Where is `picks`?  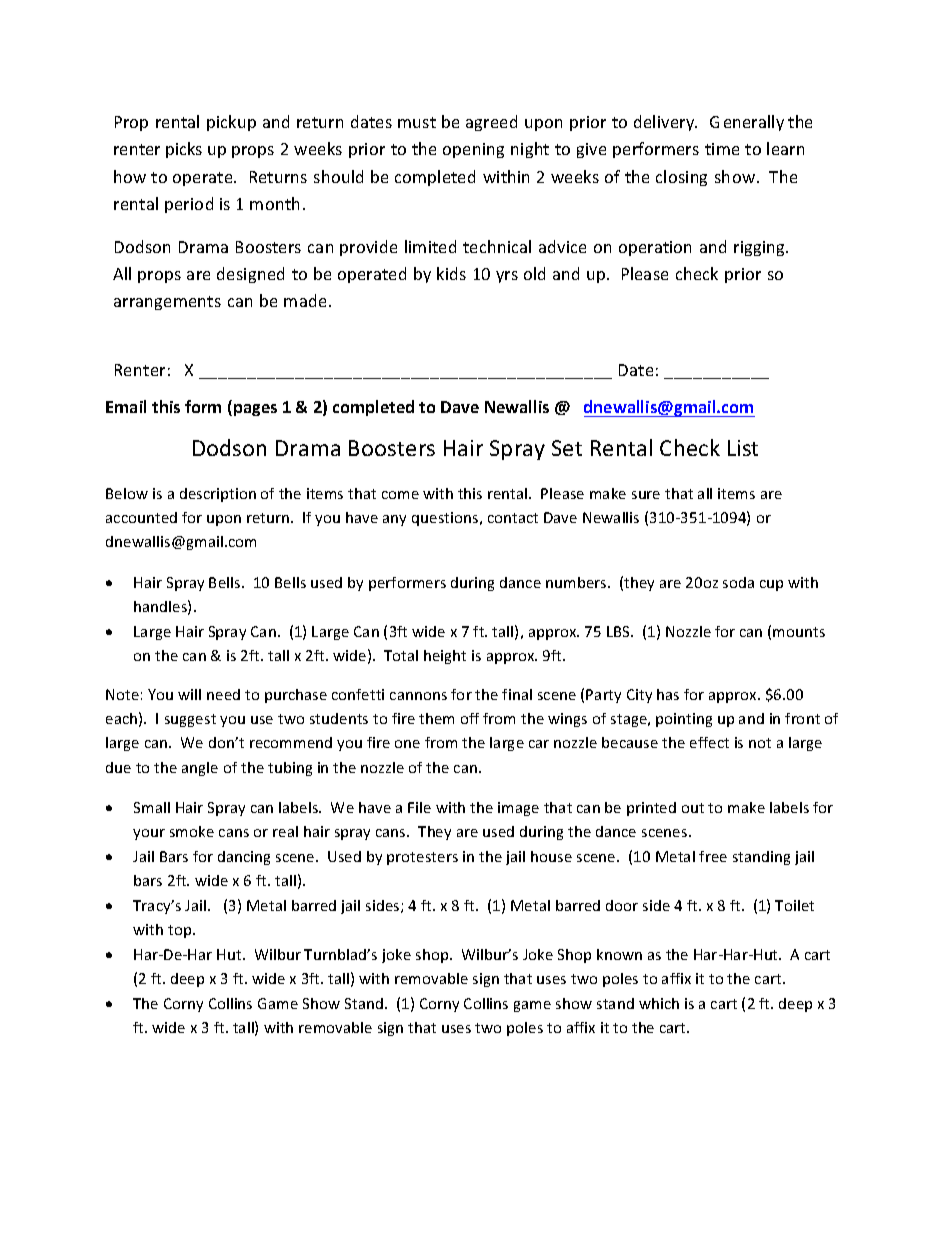 picks is located at coordinates (184, 150).
